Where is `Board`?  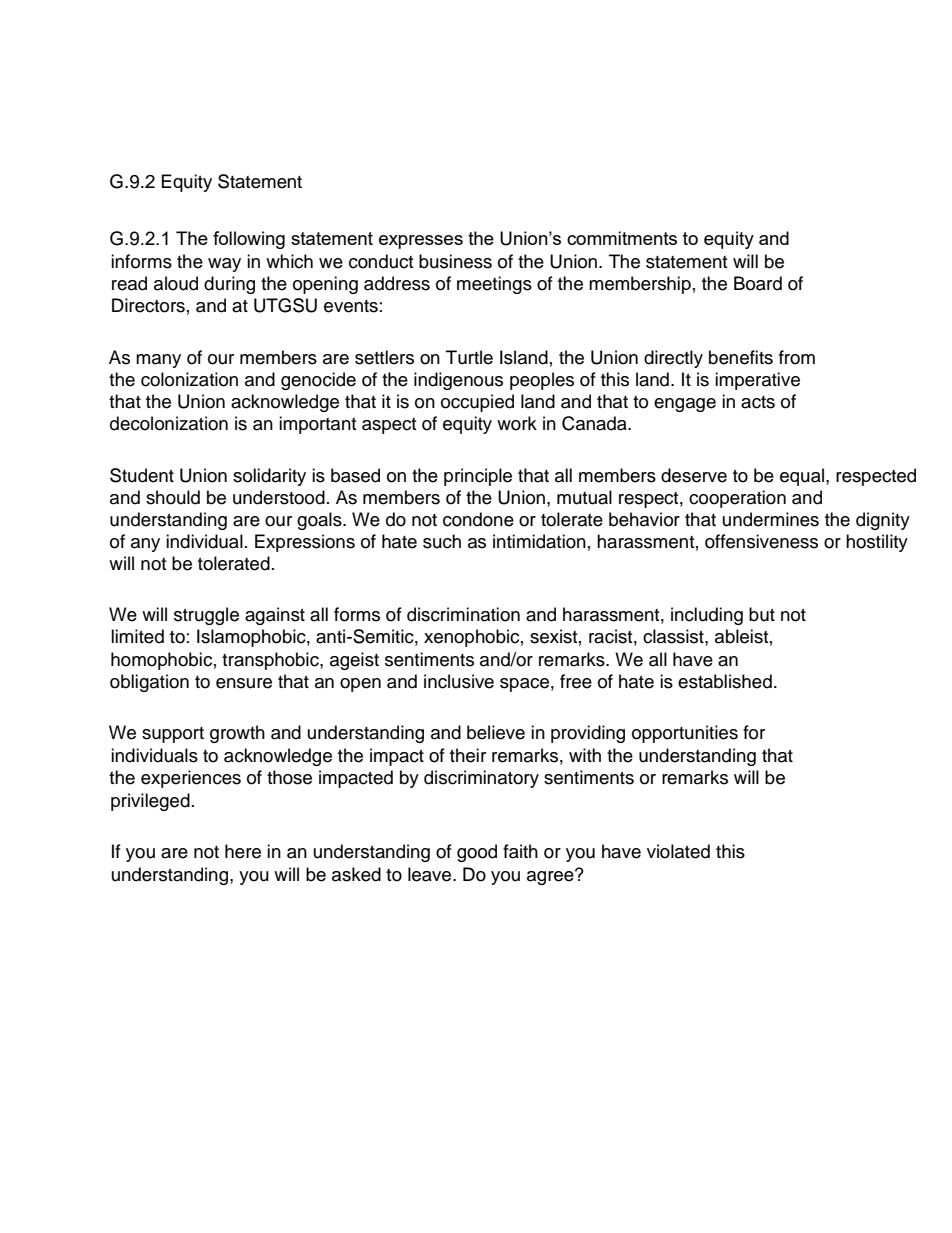
Board is located at coordinates (758, 283).
